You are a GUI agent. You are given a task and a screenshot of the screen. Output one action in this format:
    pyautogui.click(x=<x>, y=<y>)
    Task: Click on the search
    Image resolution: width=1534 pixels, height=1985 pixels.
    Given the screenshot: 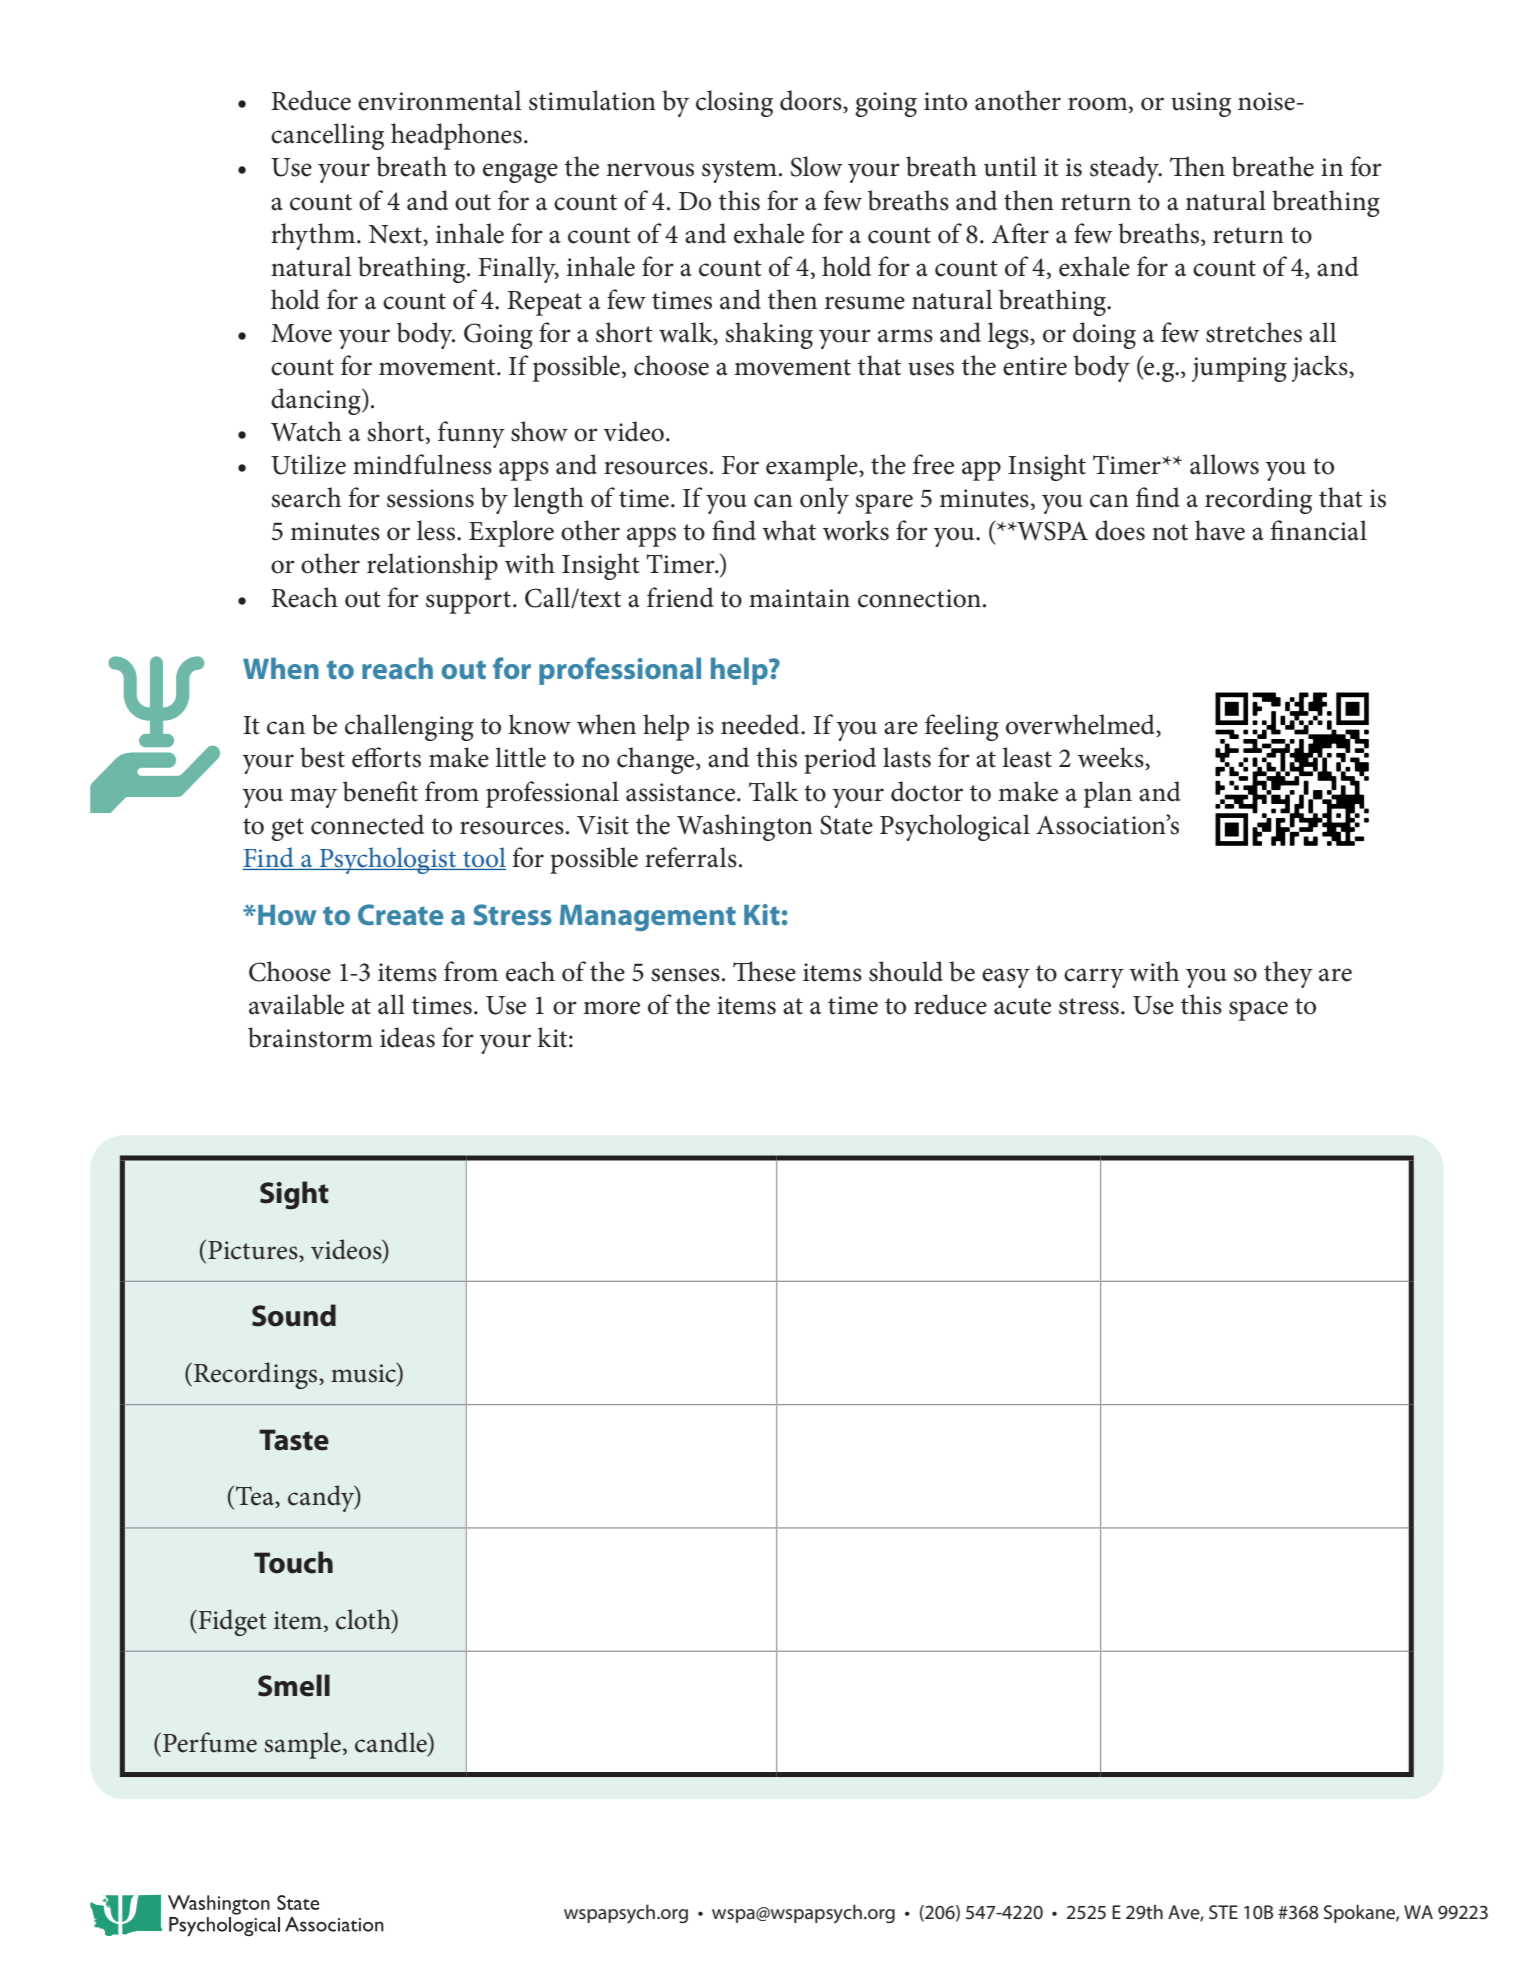 What is the action you would take?
    pyautogui.click(x=306, y=497)
